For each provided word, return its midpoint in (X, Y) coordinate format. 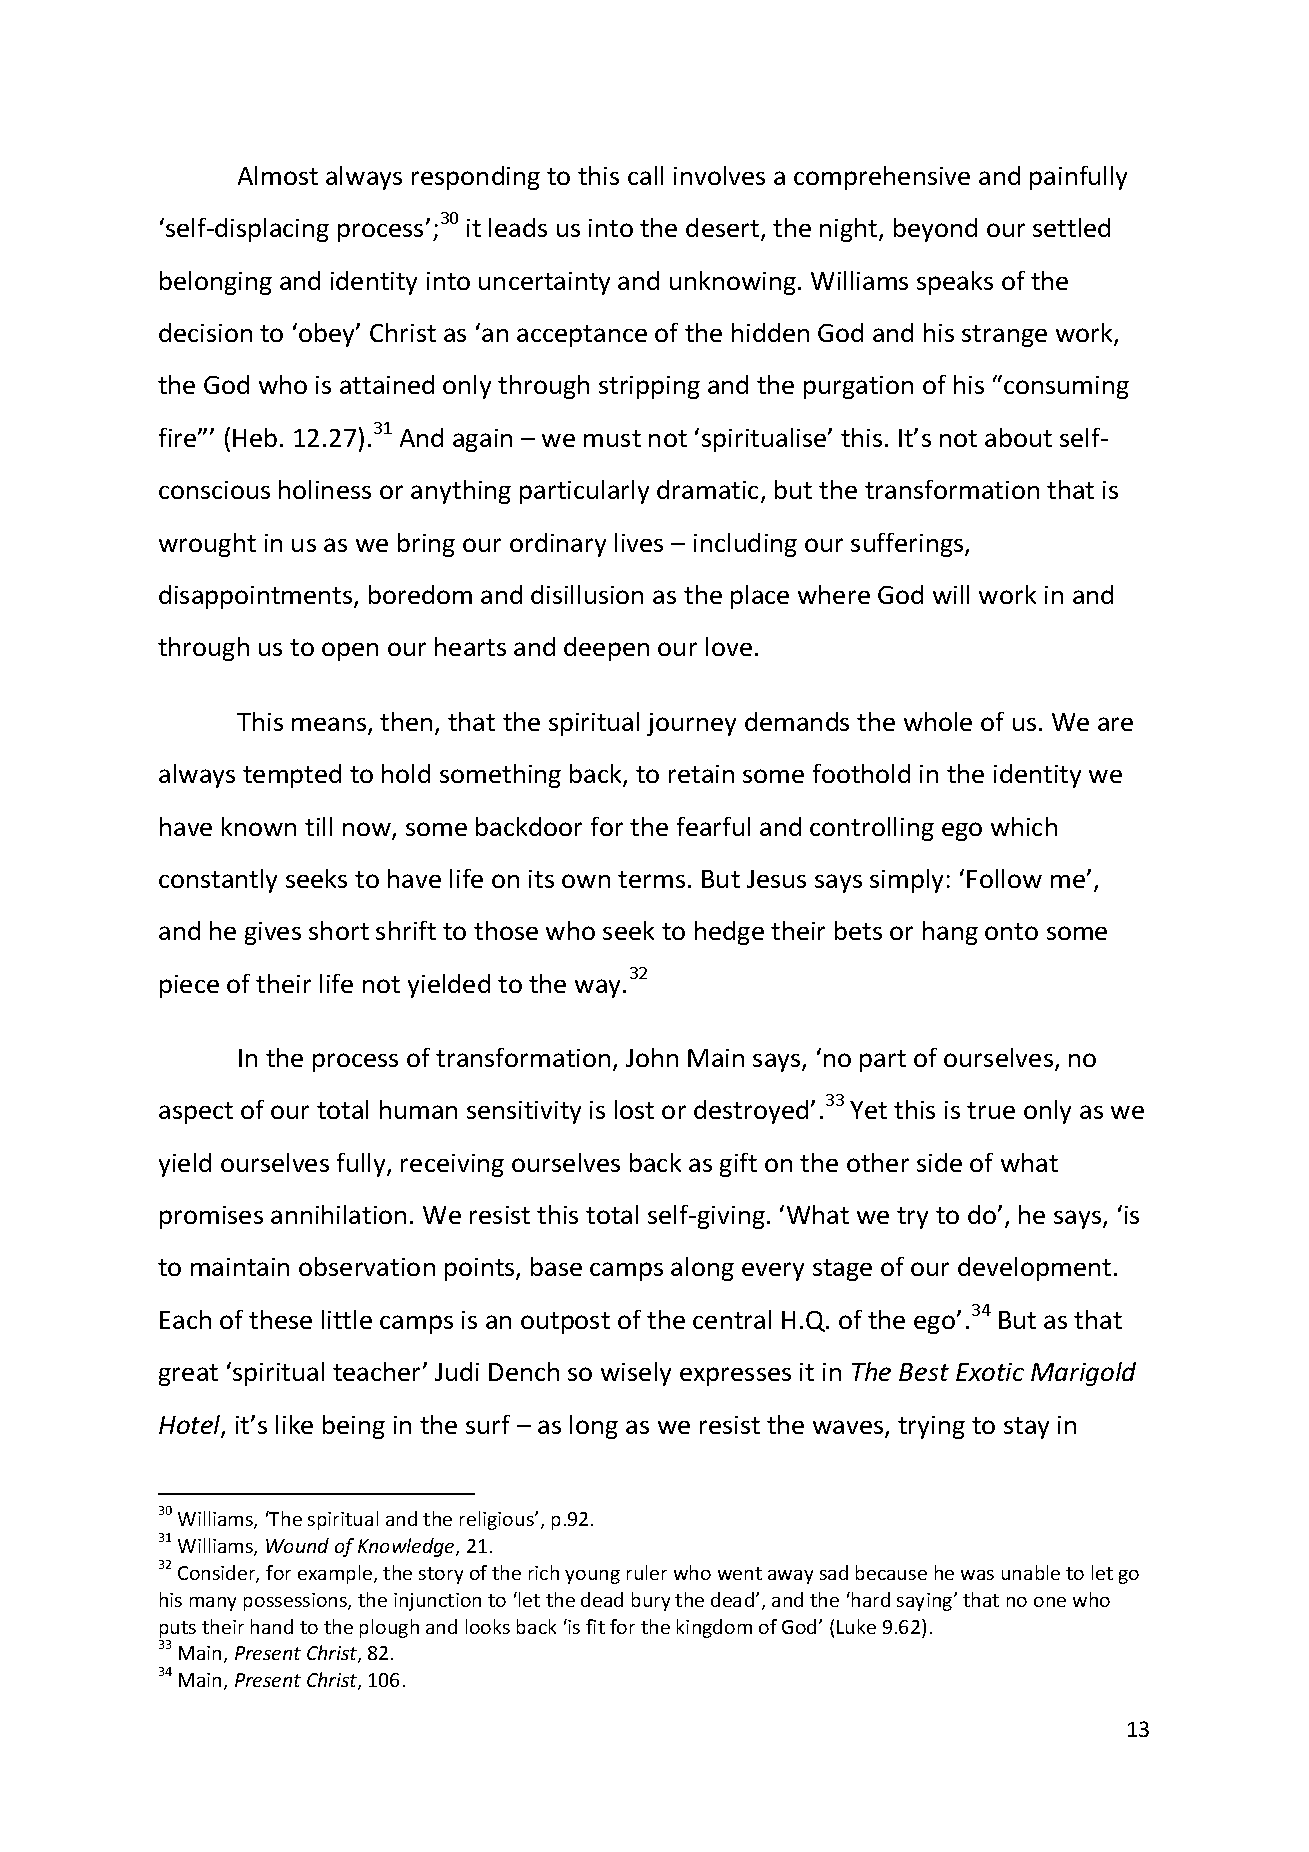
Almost (278, 175)
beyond (935, 230)
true (991, 1110)
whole (938, 721)
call (645, 175)
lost (634, 1109)
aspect (196, 1113)
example (336, 1574)
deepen (606, 649)
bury (651, 1601)
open (350, 651)
